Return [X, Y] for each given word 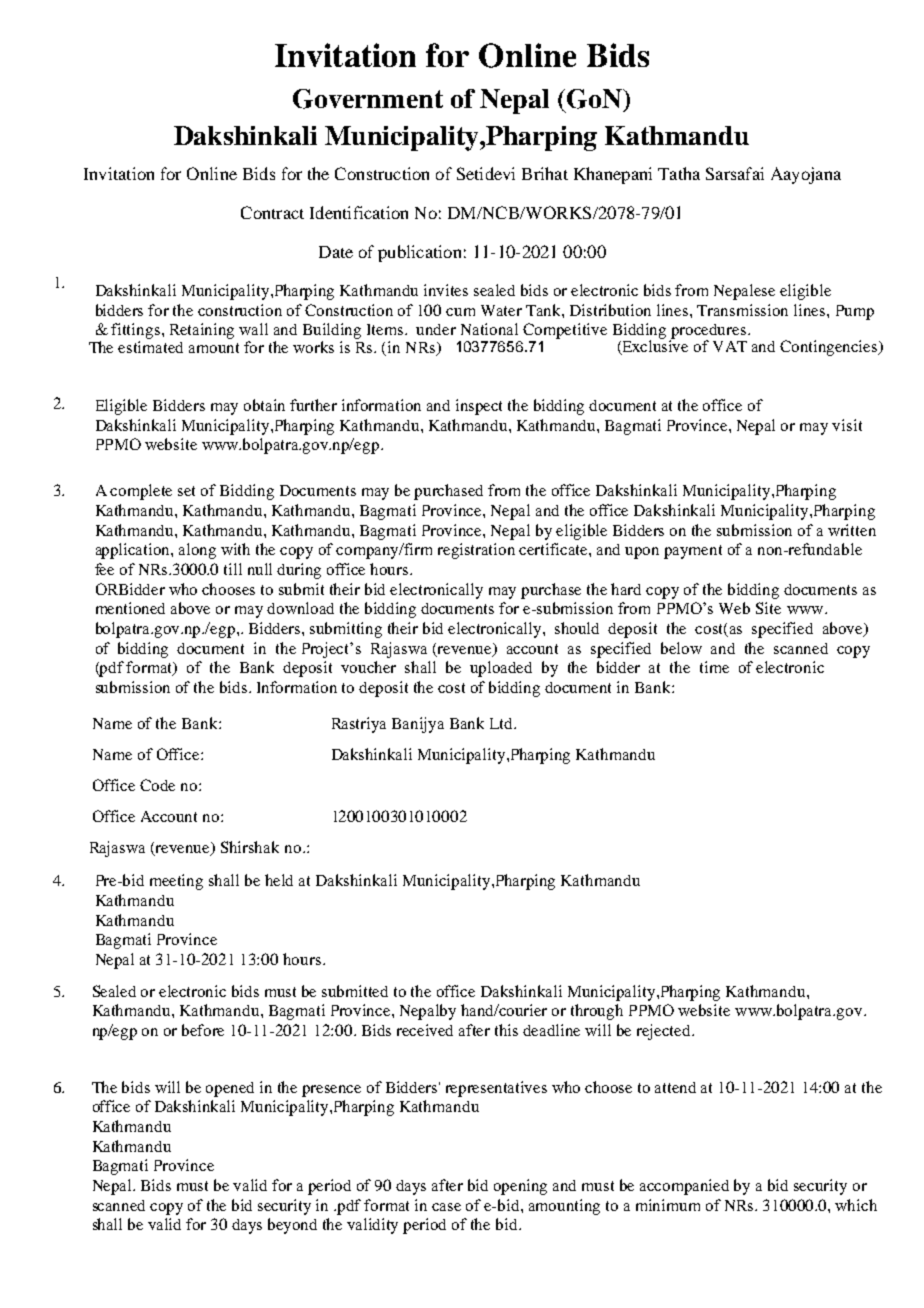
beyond [292, 1226]
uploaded [501, 669]
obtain [264, 405]
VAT [730, 346]
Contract [272, 212]
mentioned [130, 608]
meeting [176, 882]
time [714, 667]
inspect [479, 407]
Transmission [742, 310]
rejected [665, 1032]
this [506, 1030]
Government [368, 99]
